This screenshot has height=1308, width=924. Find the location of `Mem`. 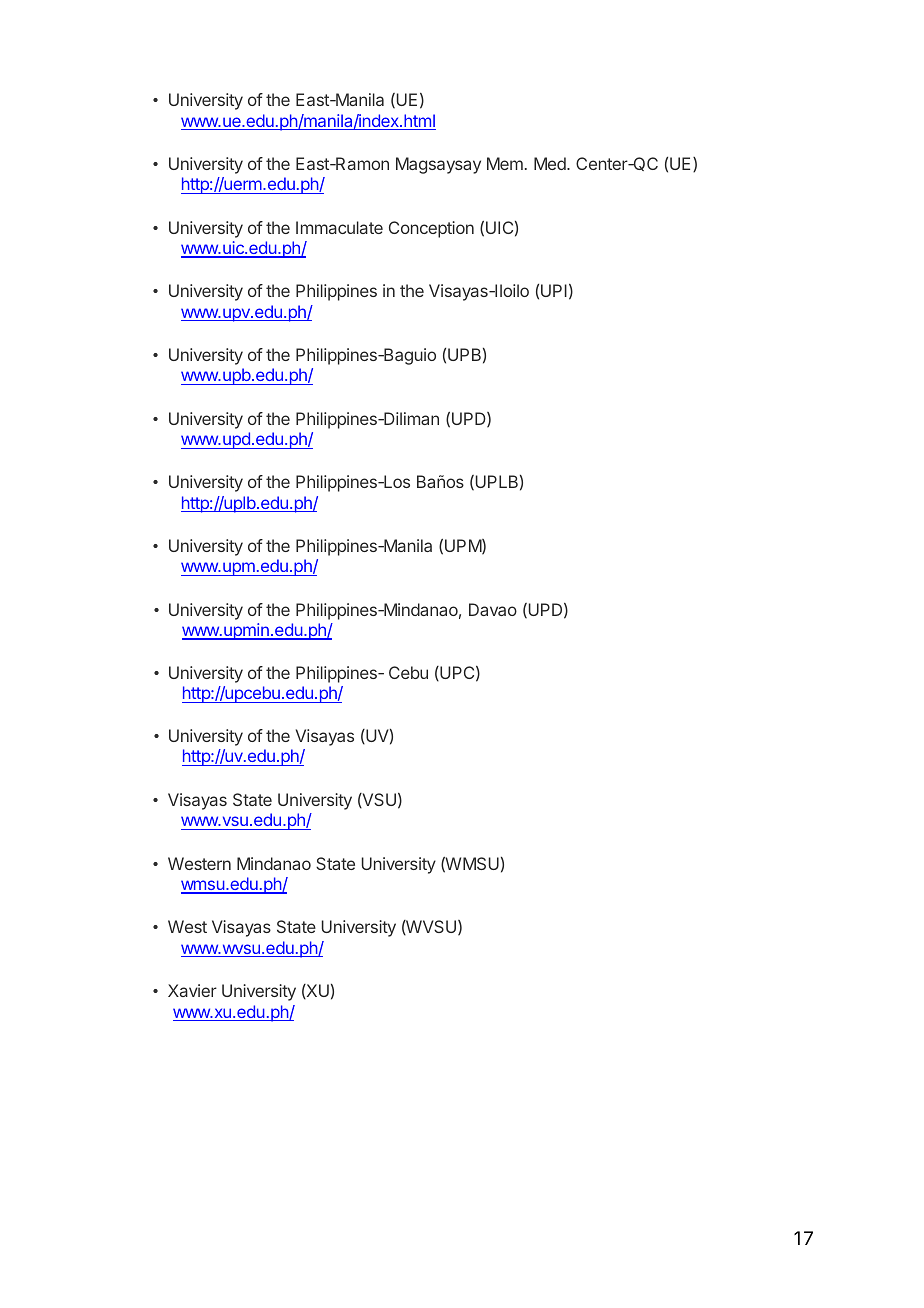

Mem is located at coordinates (505, 163).
